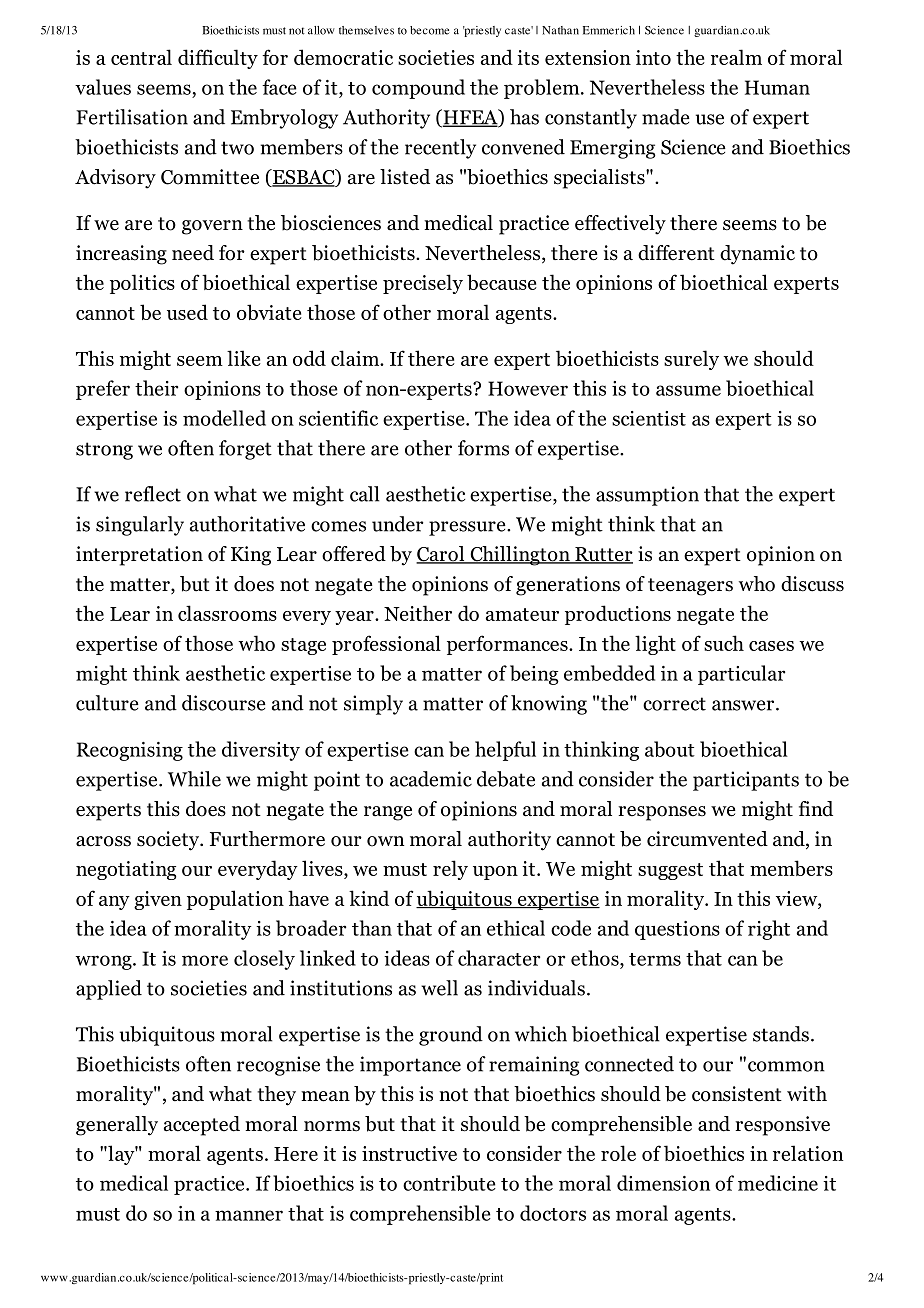 The height and width of the image is (1308, 924). What do you see at coordinates (769, 930) in the image?
I see `right` at bounding box center [769, 930].
